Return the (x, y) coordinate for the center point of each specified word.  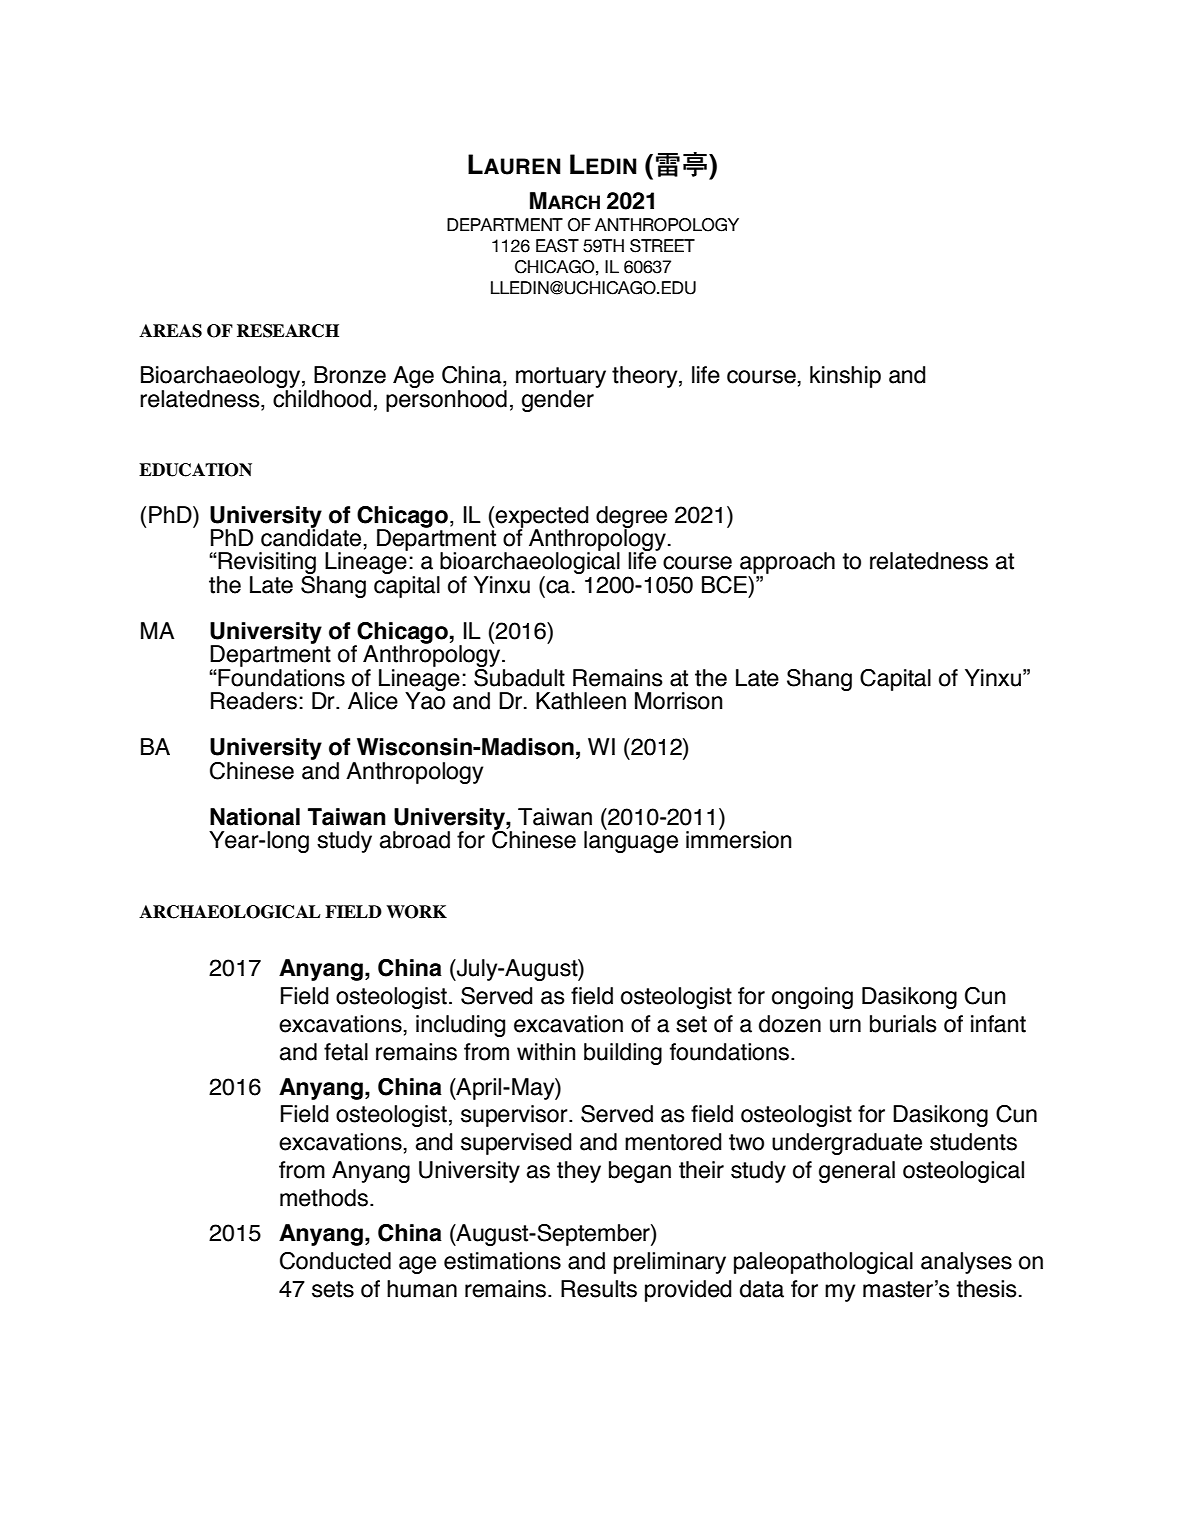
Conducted (335, 1261)
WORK (416, 912)
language (631, 841)
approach (786, 564)
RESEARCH (288, 331)
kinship (845, 377)
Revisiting (267, 564)
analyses (966, 1263)
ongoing (812, 998)
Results (599, 1289)
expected (542, 518)
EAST (557, 246)
